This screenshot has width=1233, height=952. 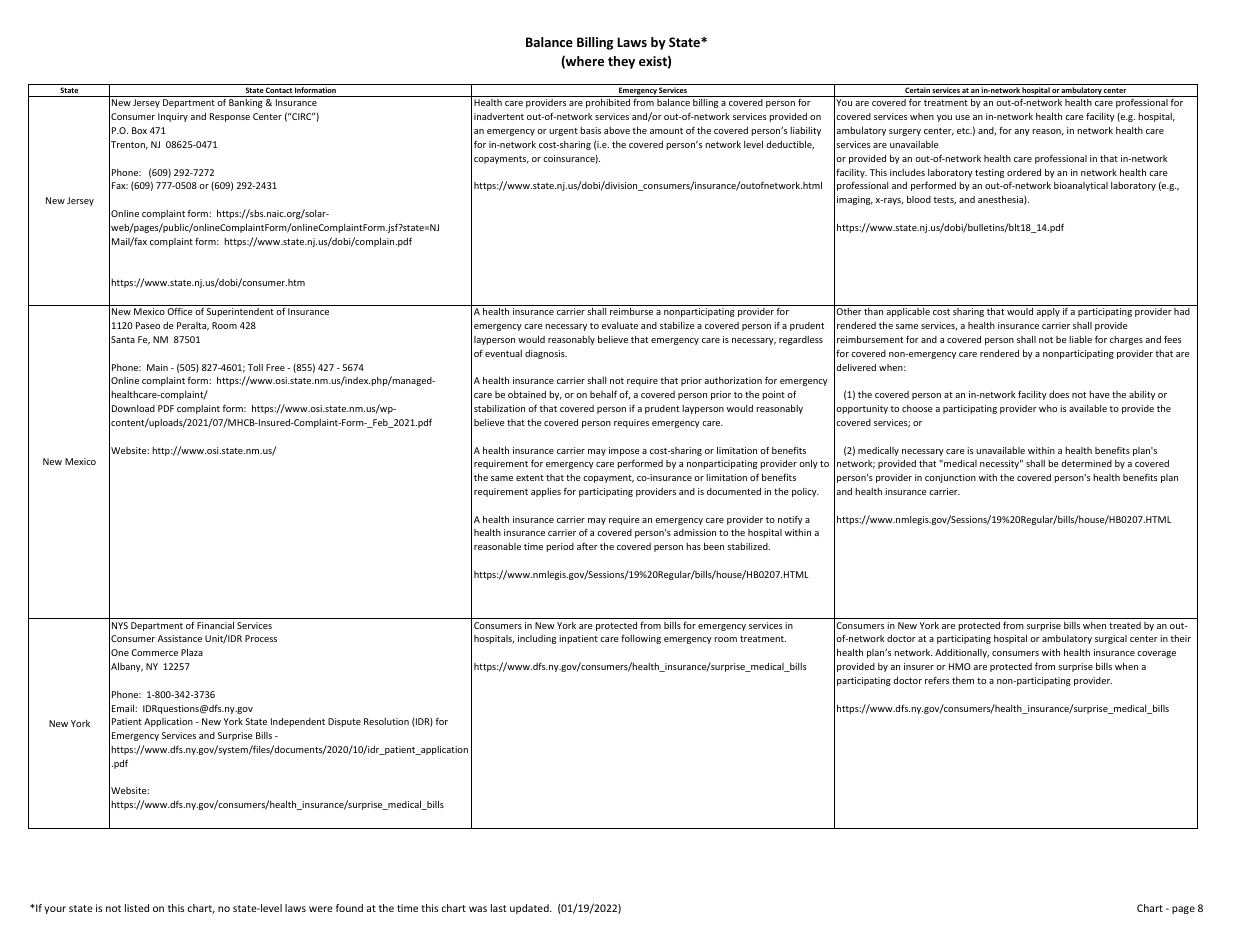 I want to click on following, so click(x=641, y=639).
